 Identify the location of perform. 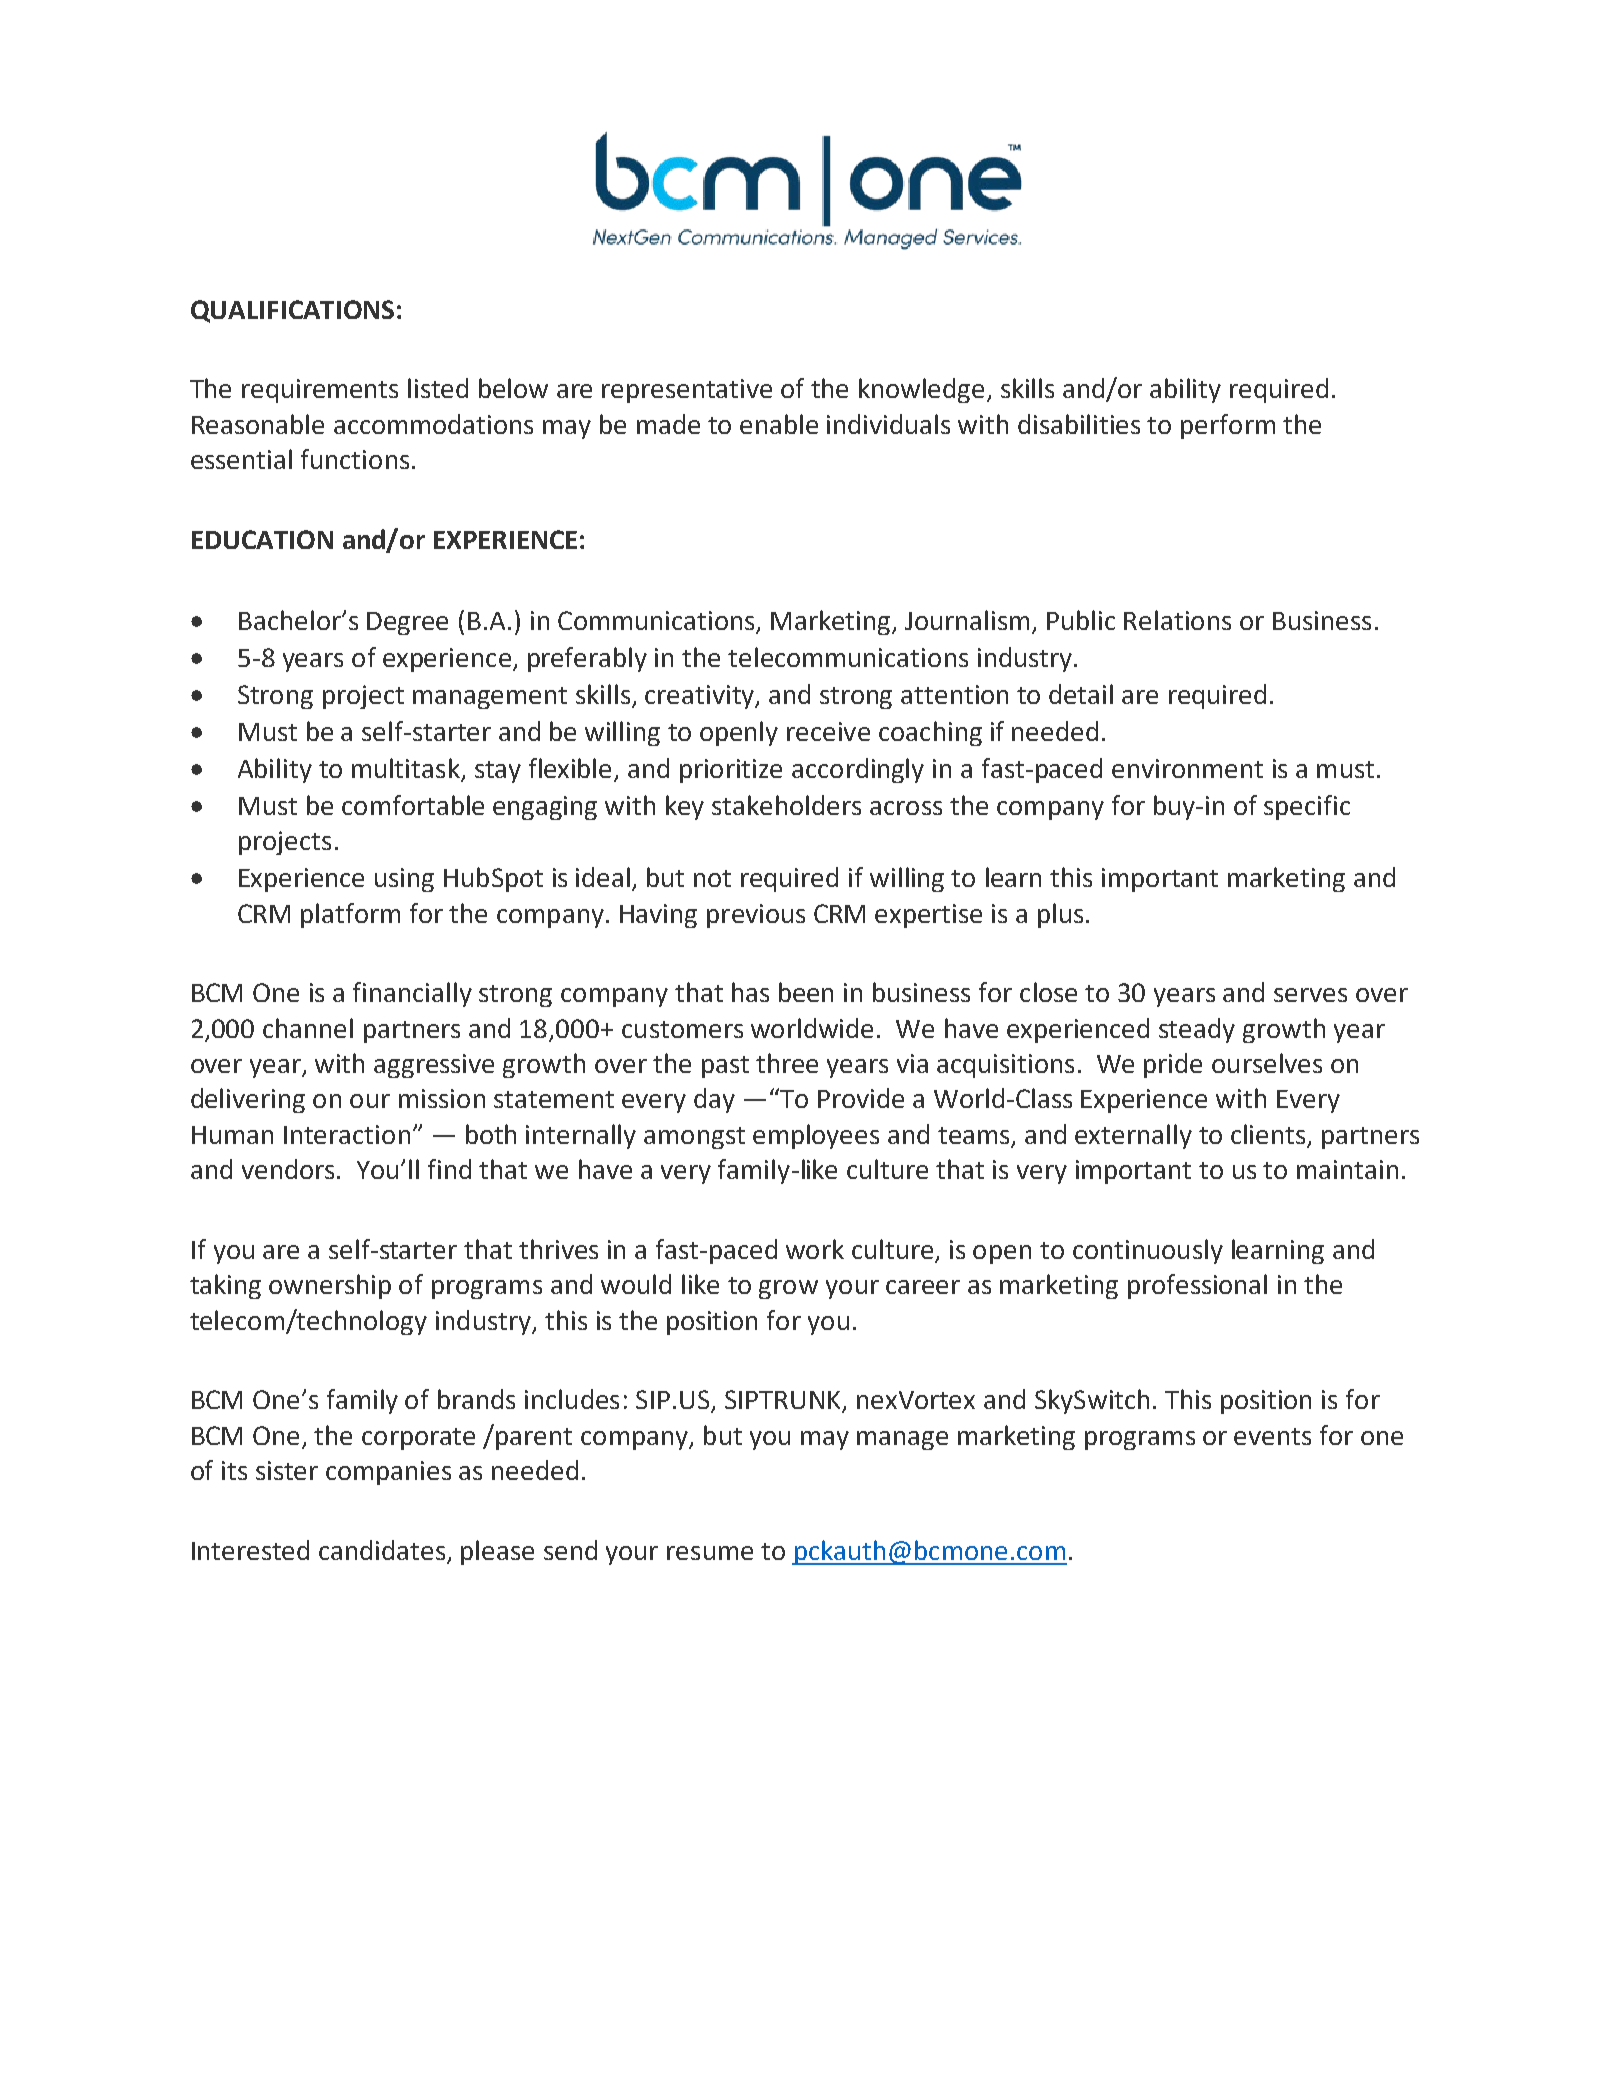
(1228, 426).
